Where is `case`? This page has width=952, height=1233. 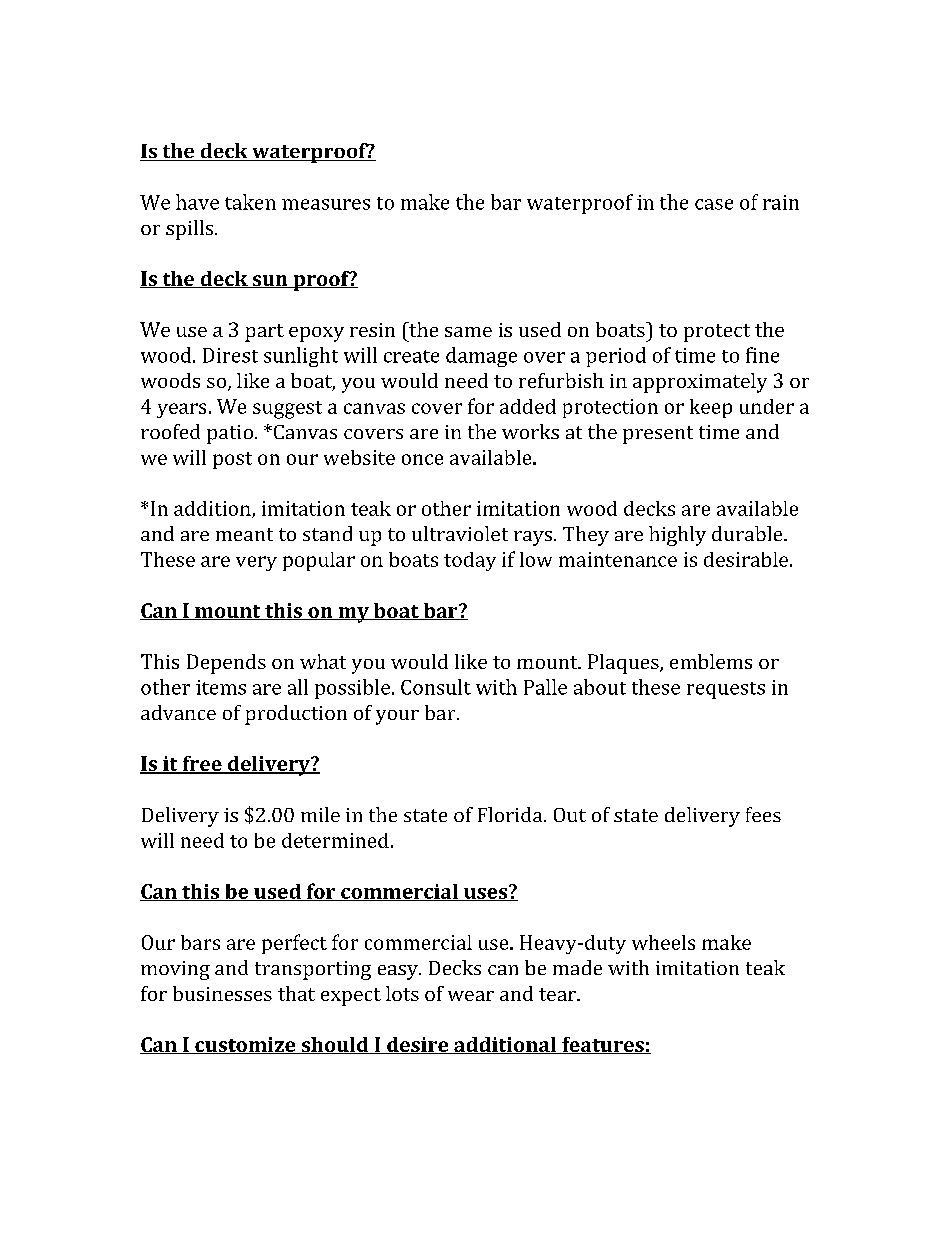 case is located at coordinates (714, 204).
